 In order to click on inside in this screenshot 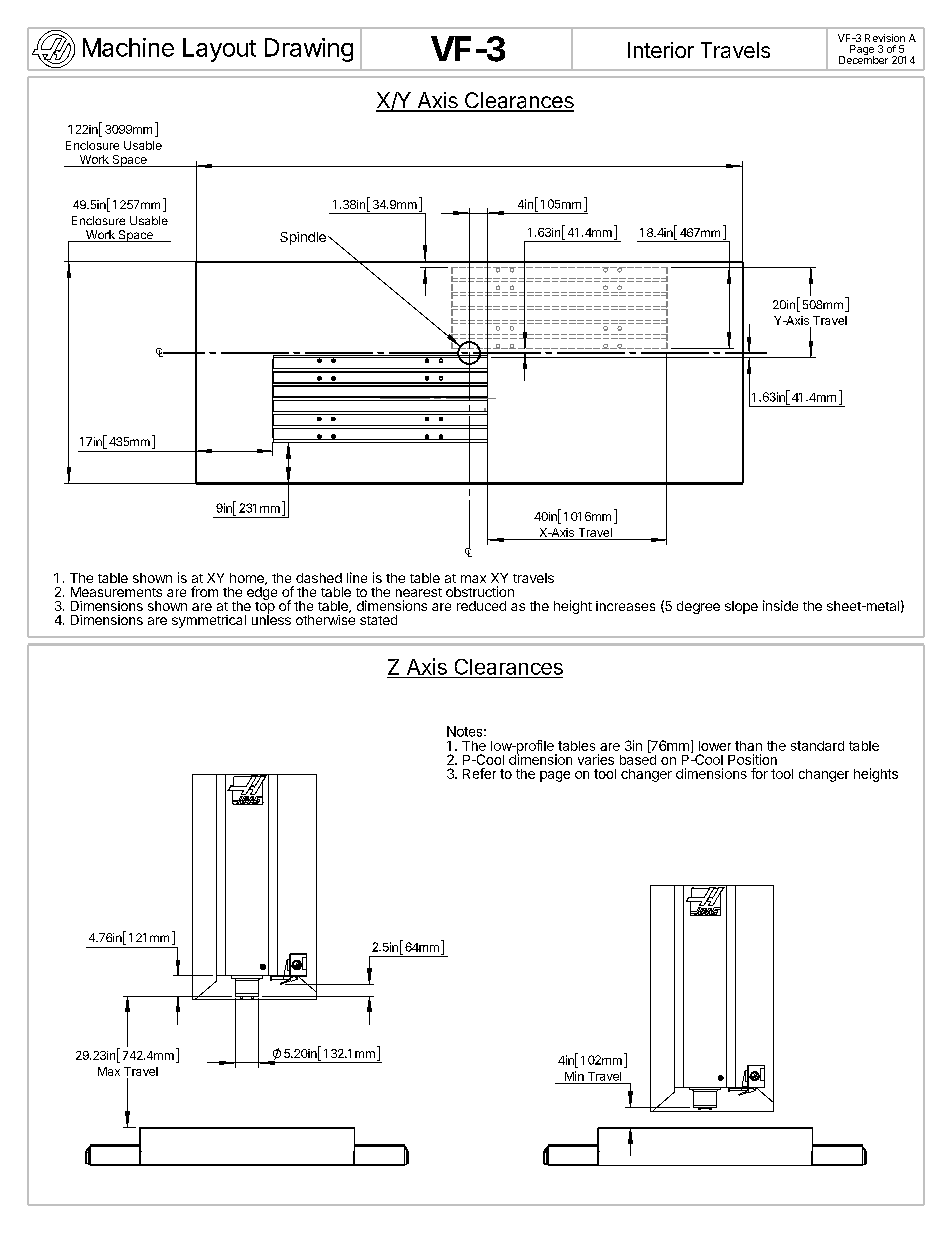, I will do `click(780, 605)`.
